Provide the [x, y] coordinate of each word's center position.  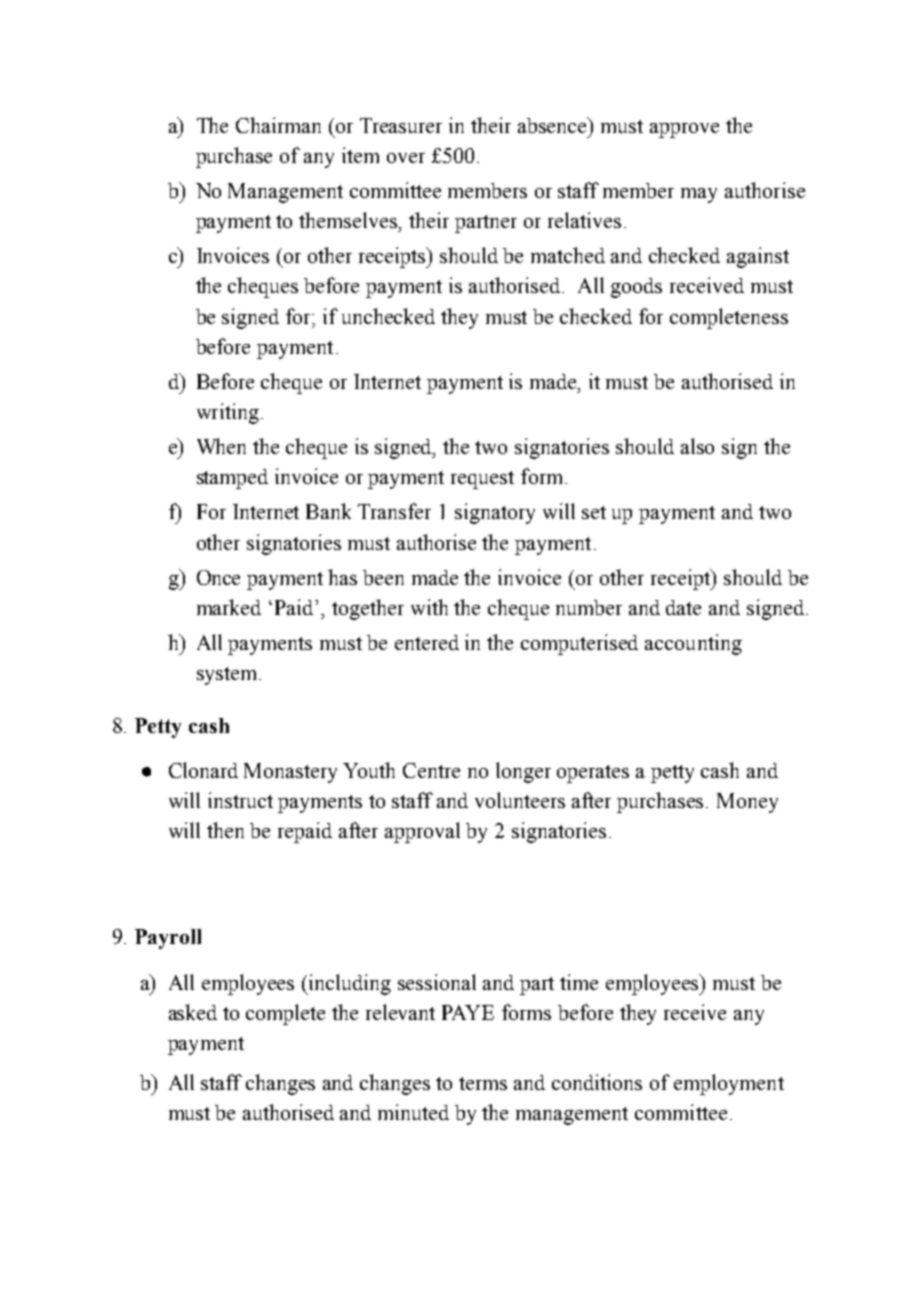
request [482, 480]
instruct [240, 800]
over [406, 158]
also [697, 446]
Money [747, 803]
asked [193, 1012]
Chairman [278, 125]
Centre [431, 770]
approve [684, 130]
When [221, 446]
